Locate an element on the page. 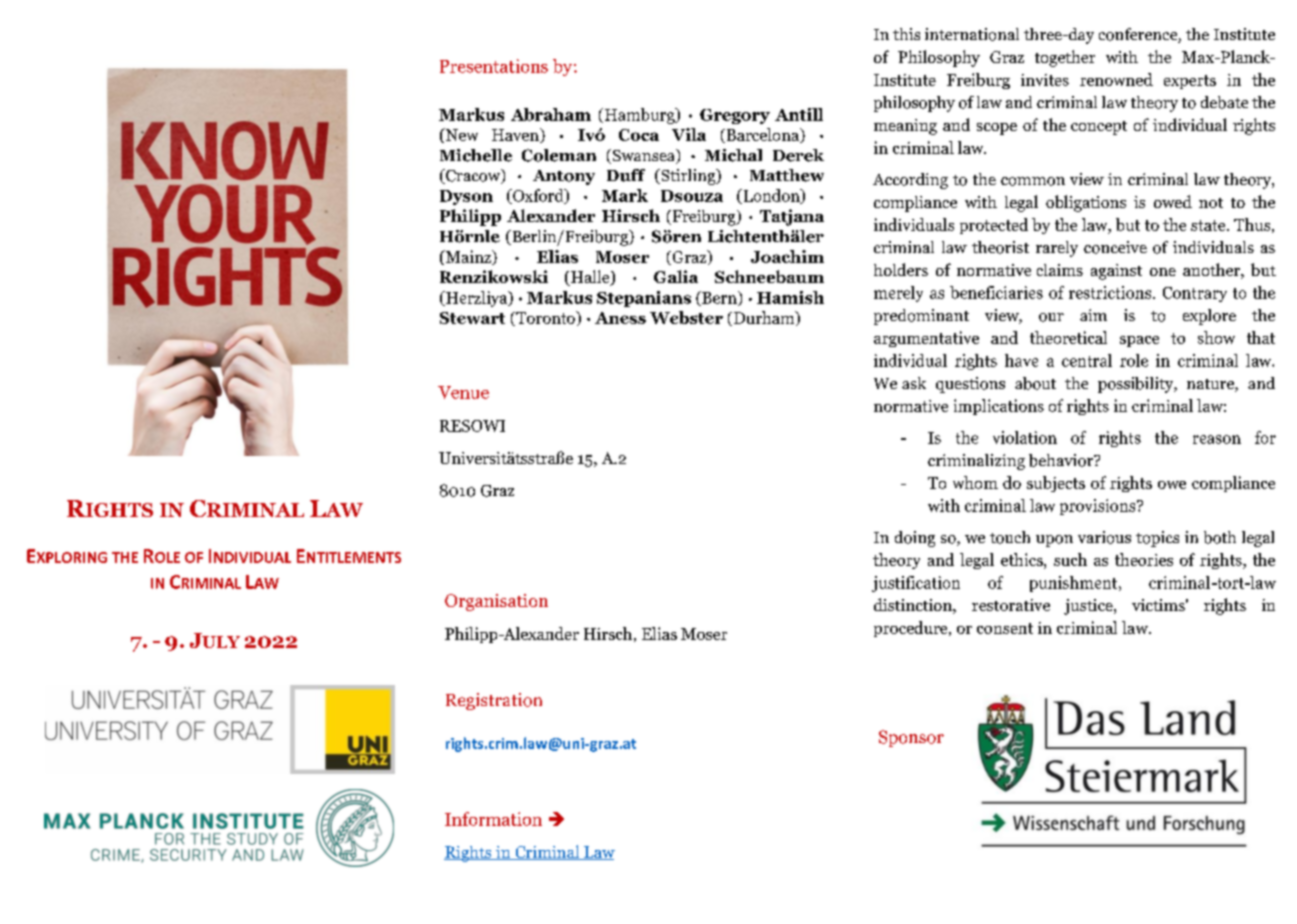 This document has height=924, width=1297. Information is located at coordinates (493, 819).
